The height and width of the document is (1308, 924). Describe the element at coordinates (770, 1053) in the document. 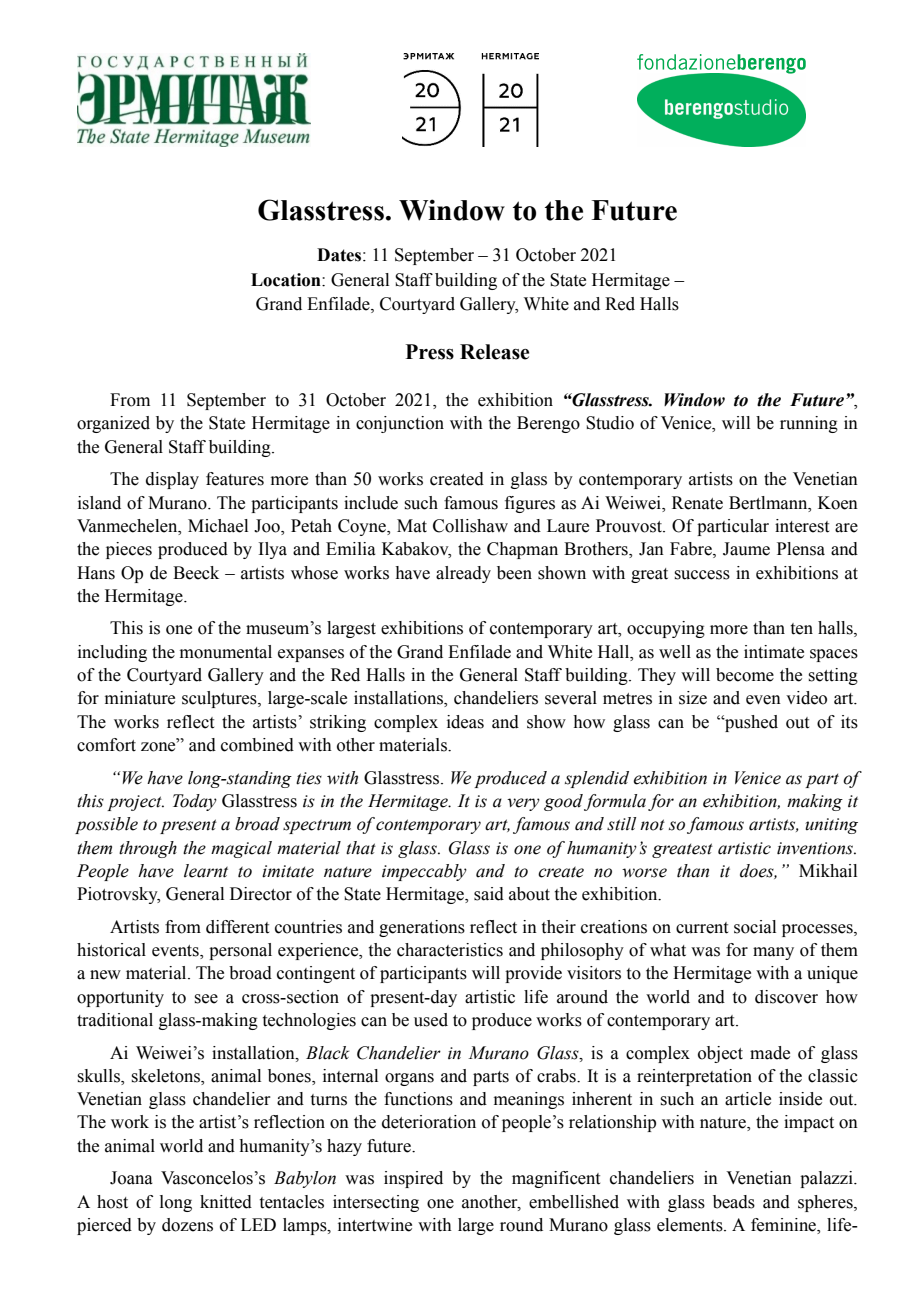

I see `made` at that location.
